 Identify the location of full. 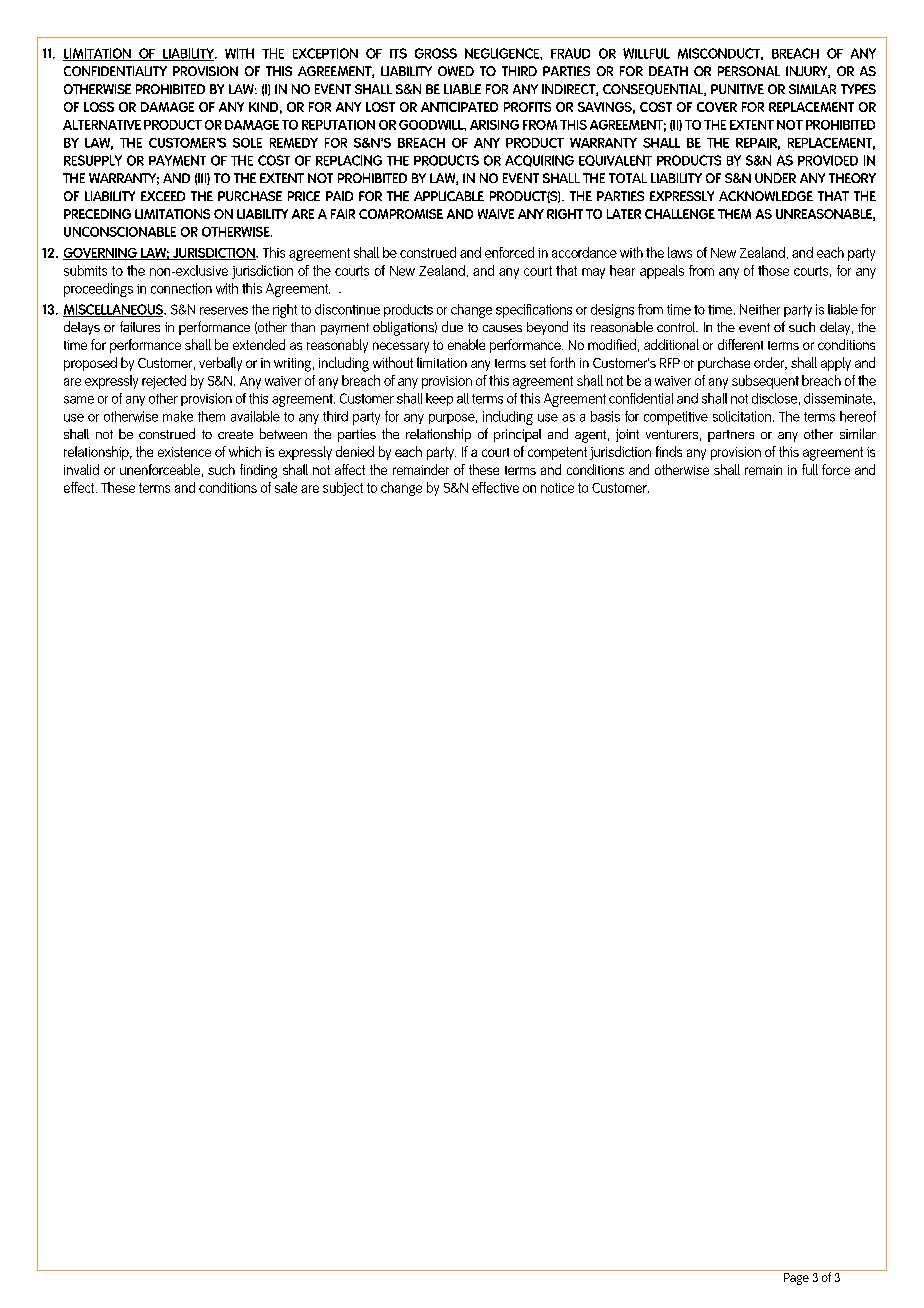
(810, 469).
